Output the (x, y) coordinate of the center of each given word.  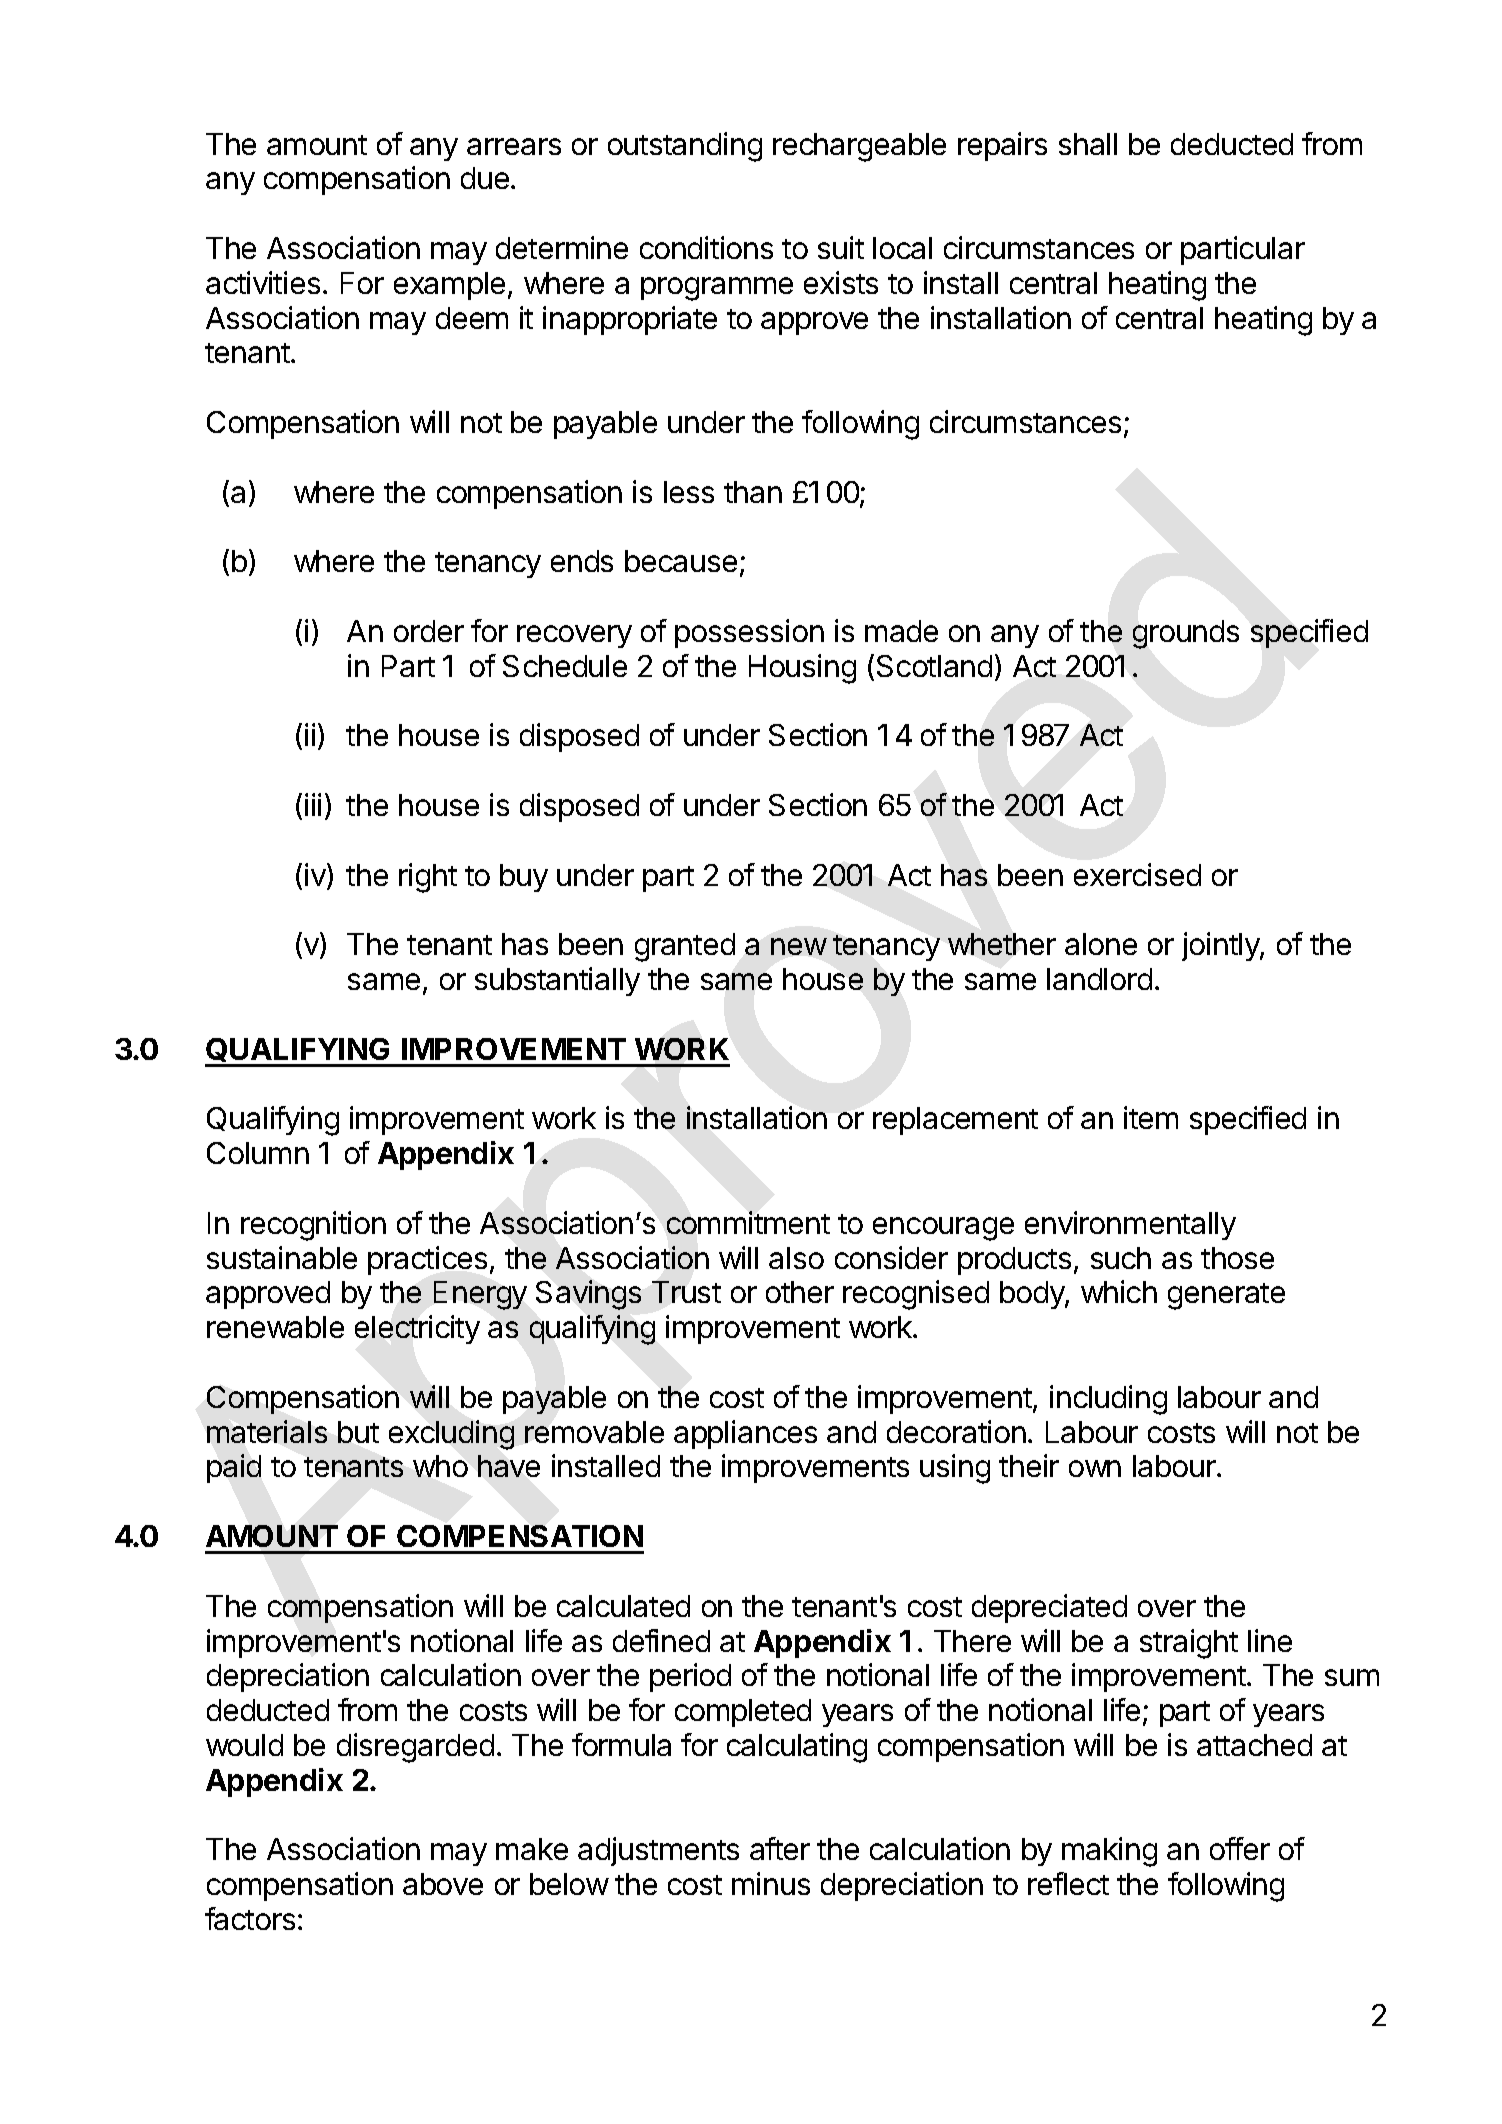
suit (841, 247)
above (443, 1884)
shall (1088, 144)
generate (1226, 1296)
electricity (417, 1329)
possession (749, 633)
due (485, 178)
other (800, 1292)
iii (313, 804)
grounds (1186, 634)
